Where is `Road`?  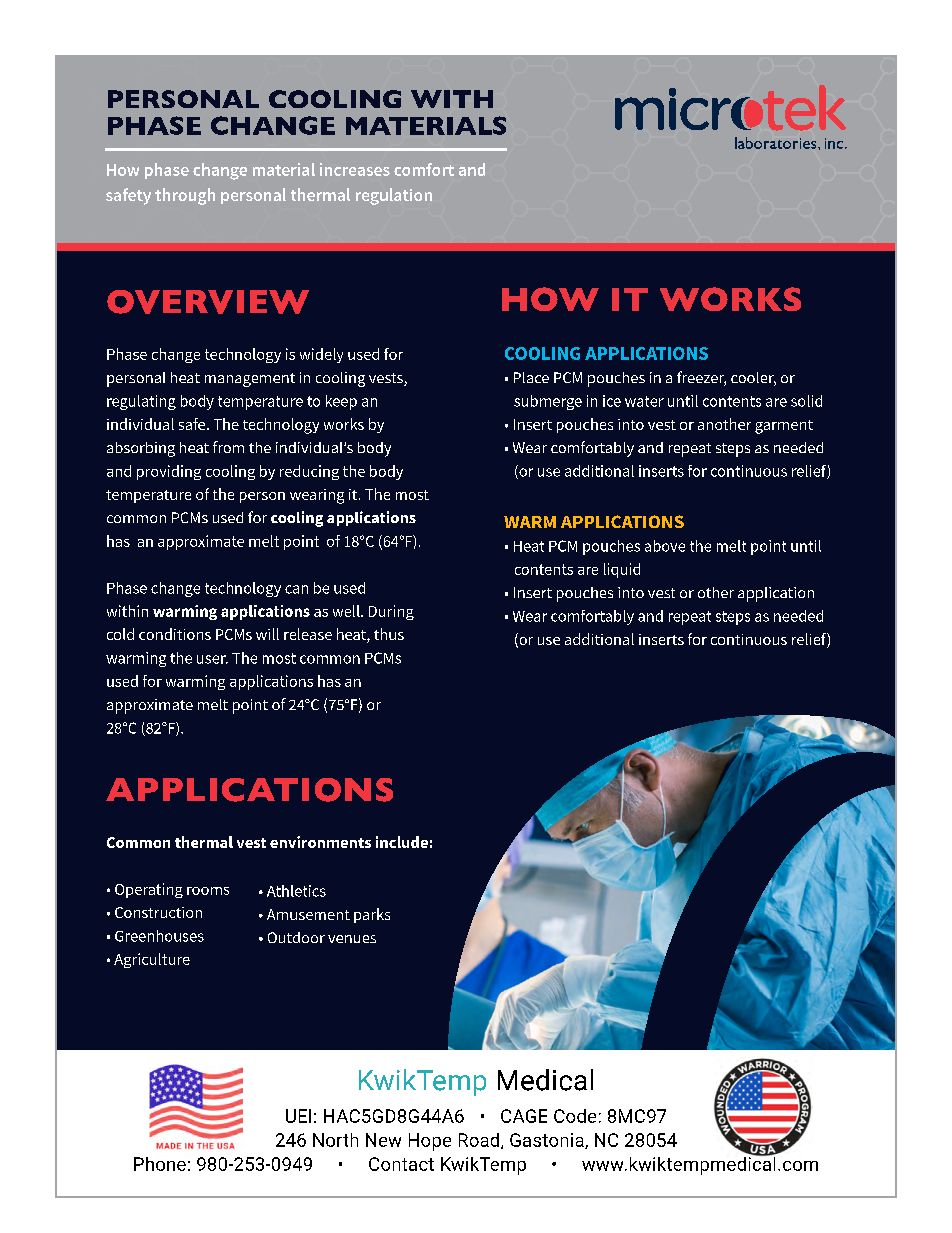 Road is located at coordinates (480, 1141).
